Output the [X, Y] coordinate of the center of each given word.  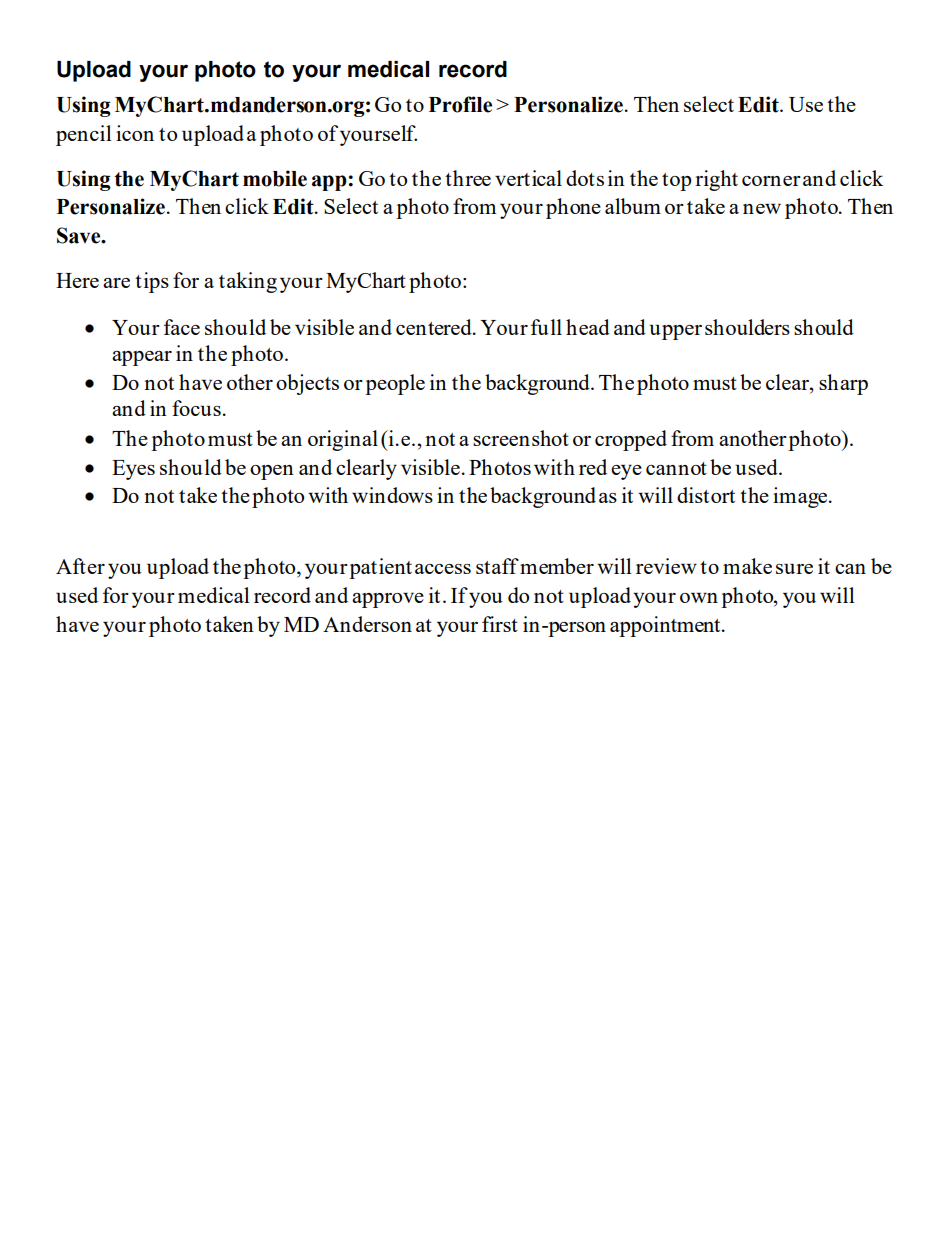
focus [196, 408]
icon [135, 133]
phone [573, 208]
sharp [843, 384]
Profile [460, 104]
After [80, 566]
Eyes [133, 470]
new [762, 209]
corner [771, 181]
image [800, 497]
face [182, 327]
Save [80, 235]
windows [392, 495]
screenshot [521, 438]
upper [675, 332]
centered [435, 327]
